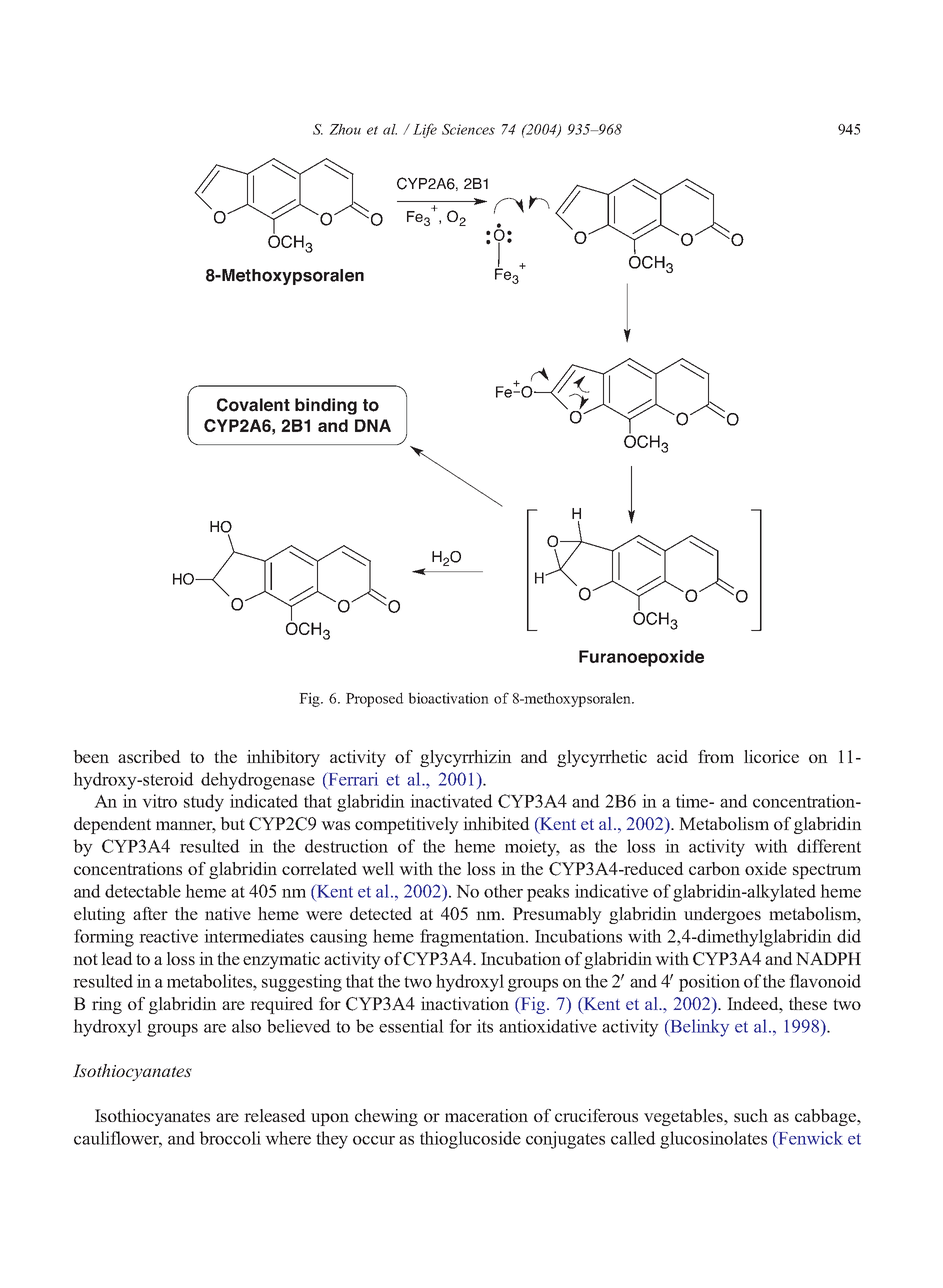  Describe the element at coordinates (275, 1115) in the image. I see `released` at that location.
